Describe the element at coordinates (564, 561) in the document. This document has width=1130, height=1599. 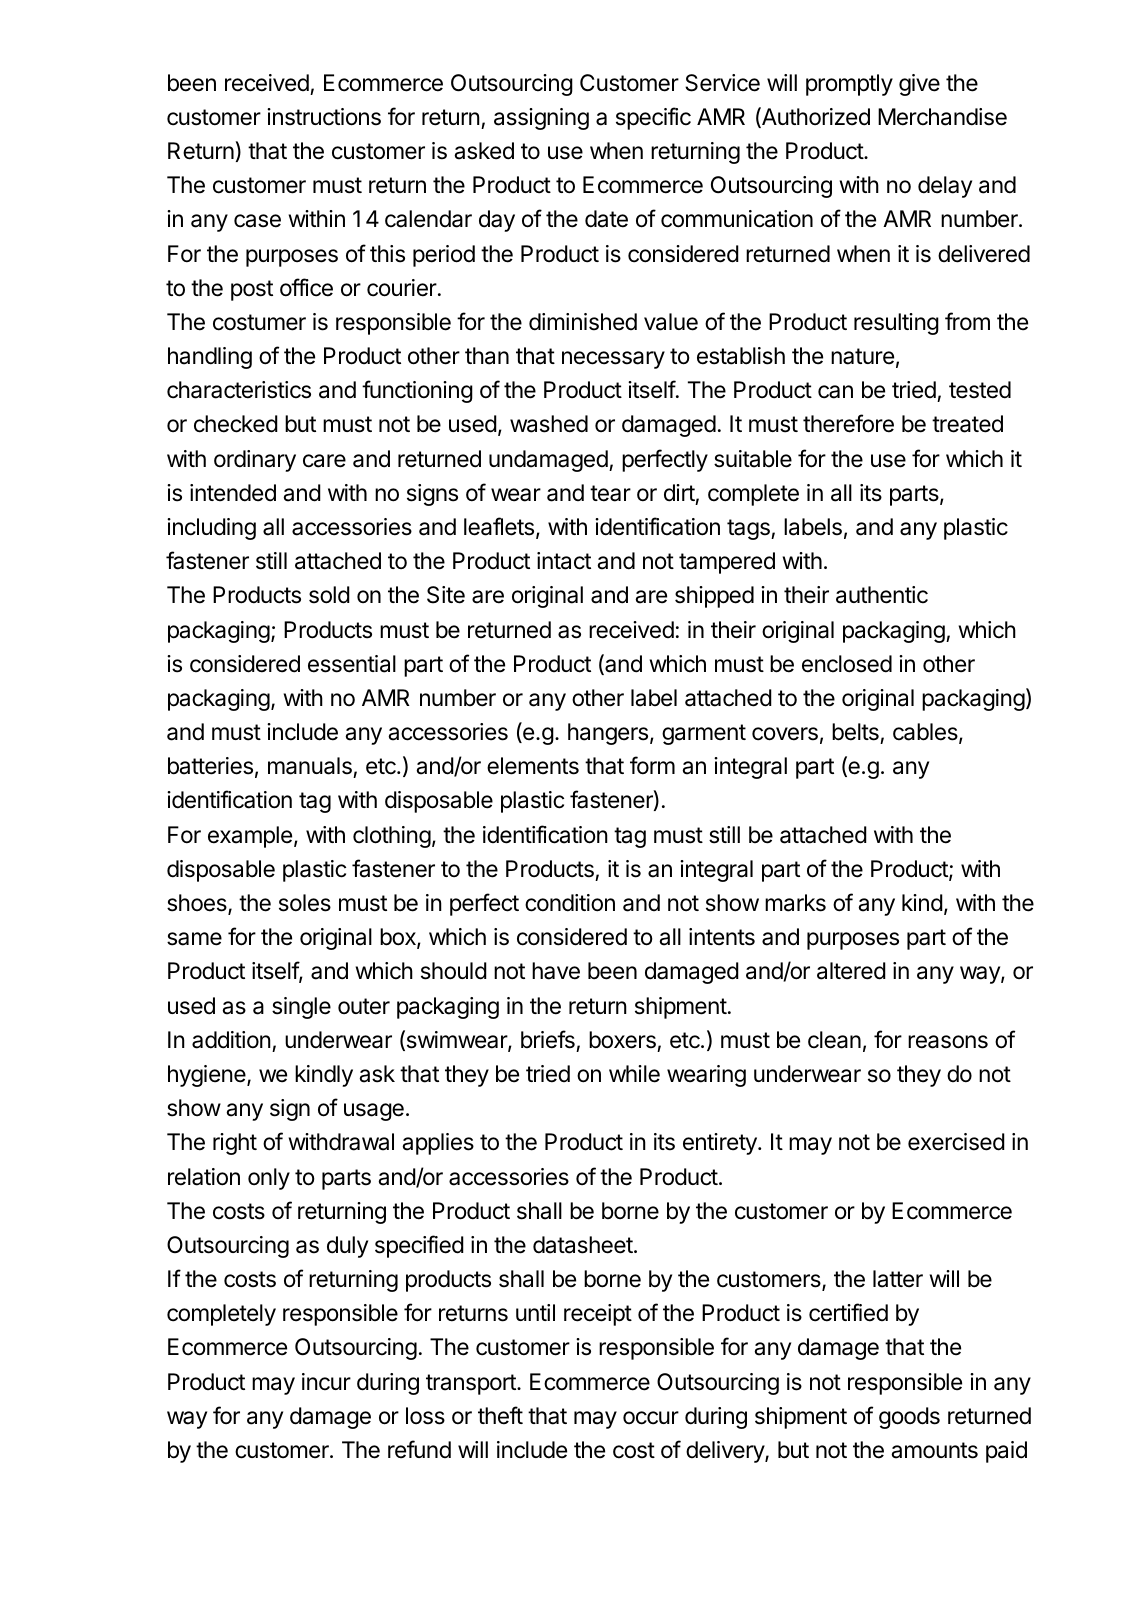
I see `intact` at that location.
